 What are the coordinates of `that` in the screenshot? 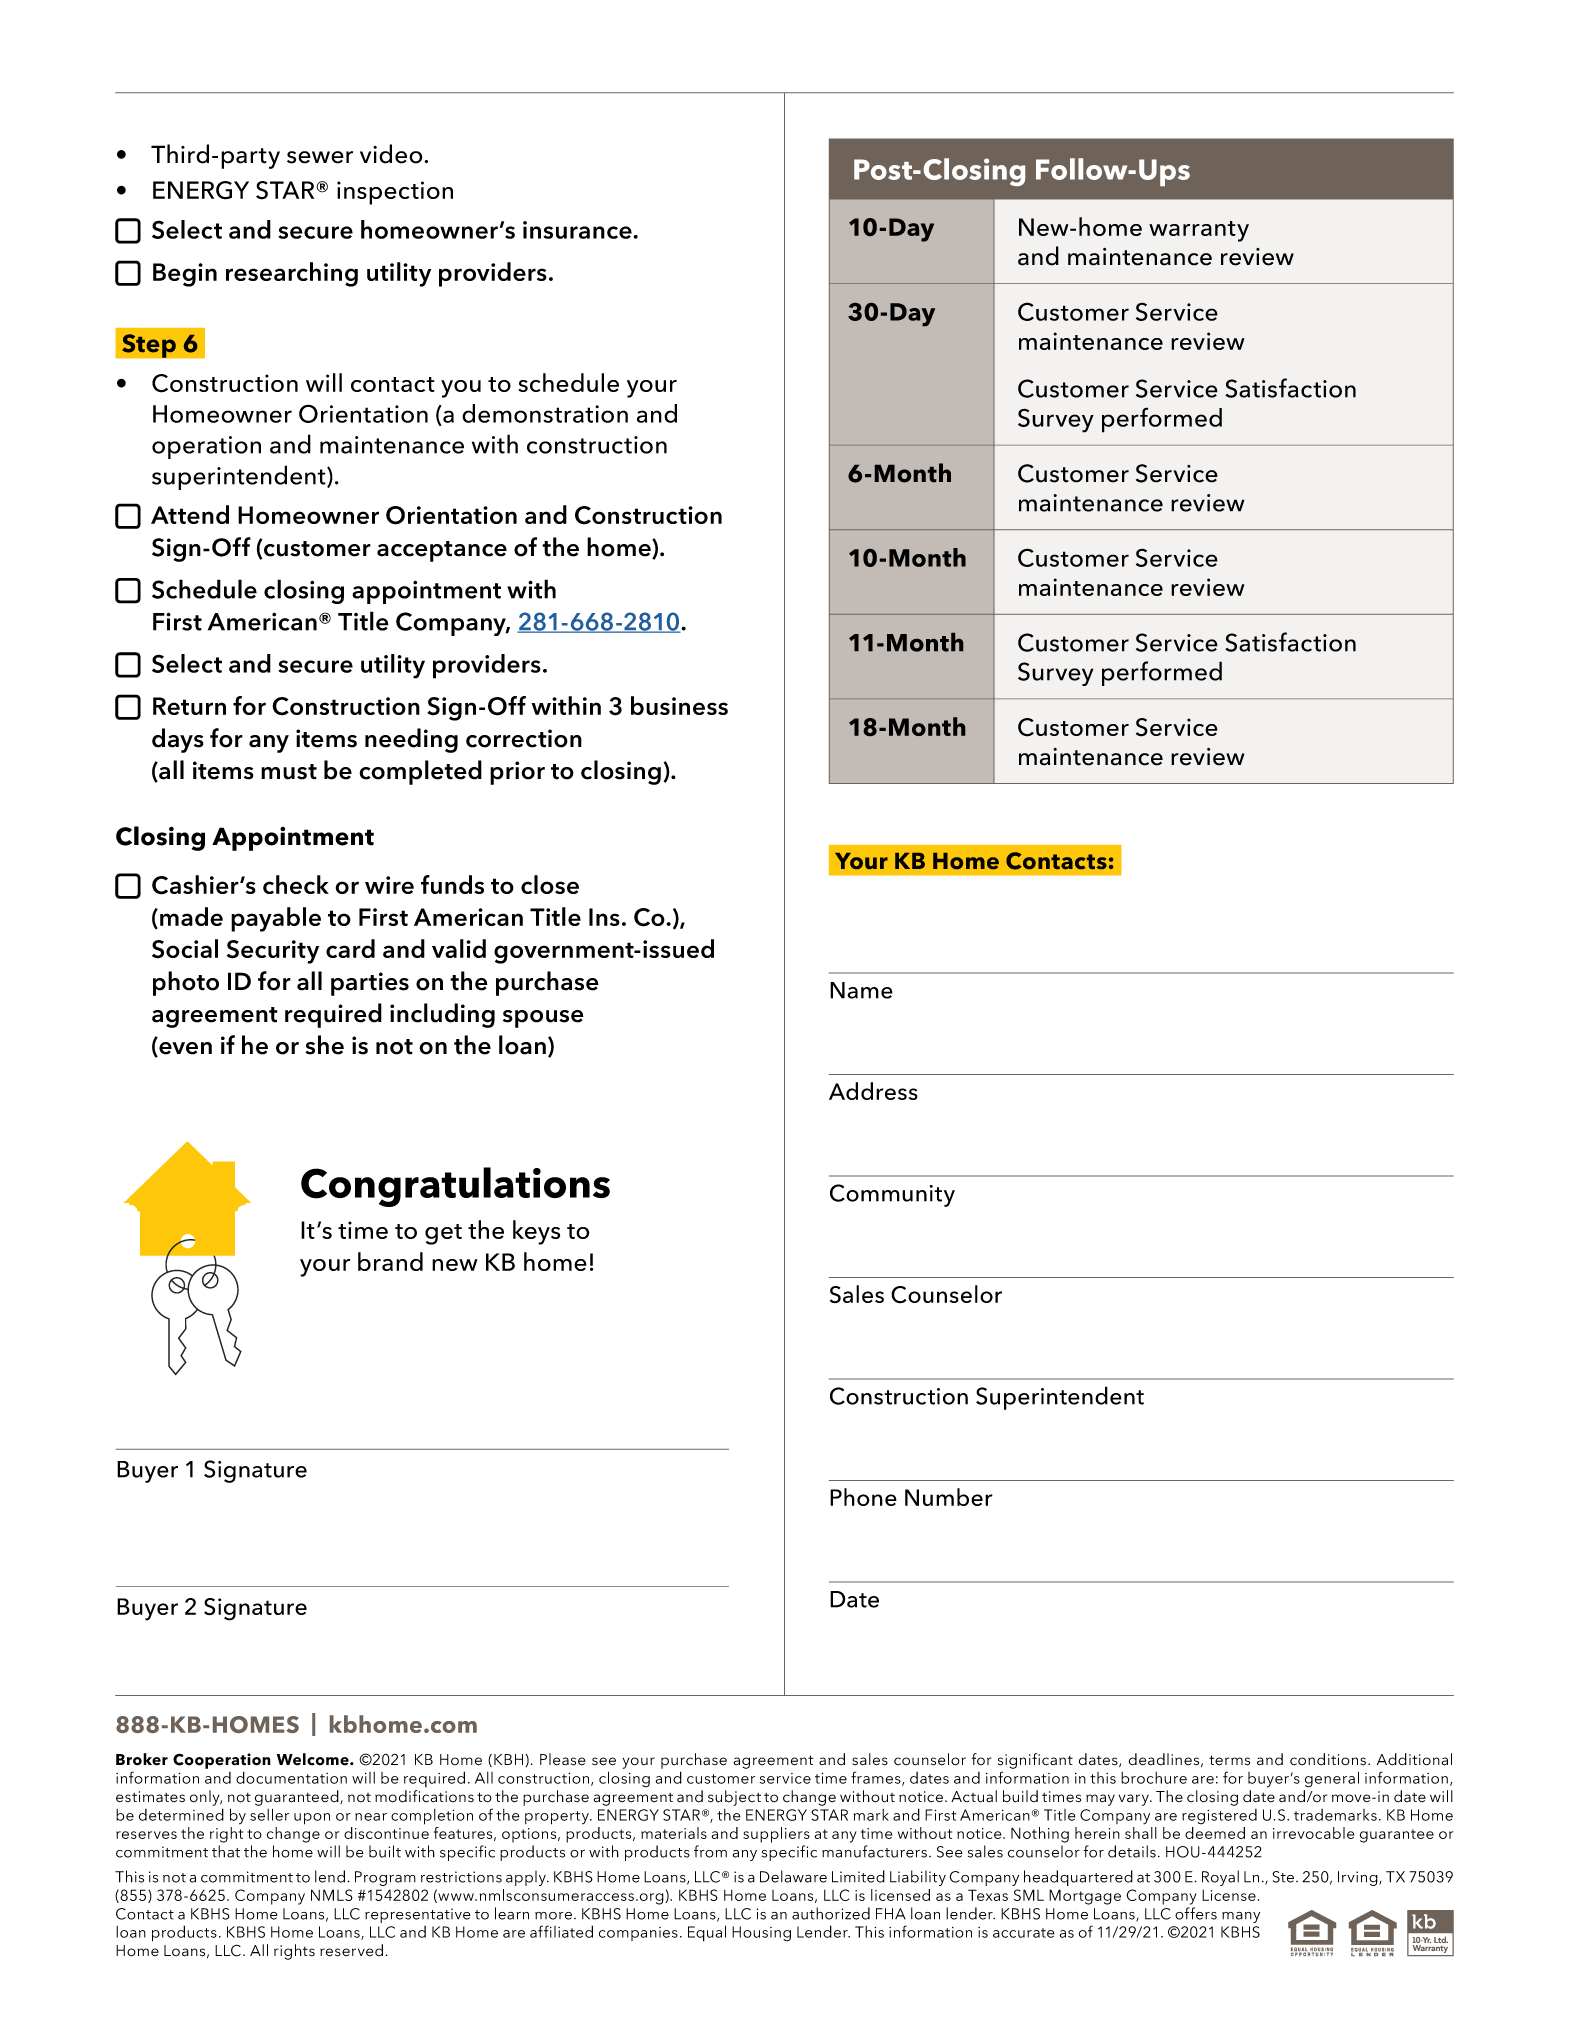 It's located at (226, 1851).
